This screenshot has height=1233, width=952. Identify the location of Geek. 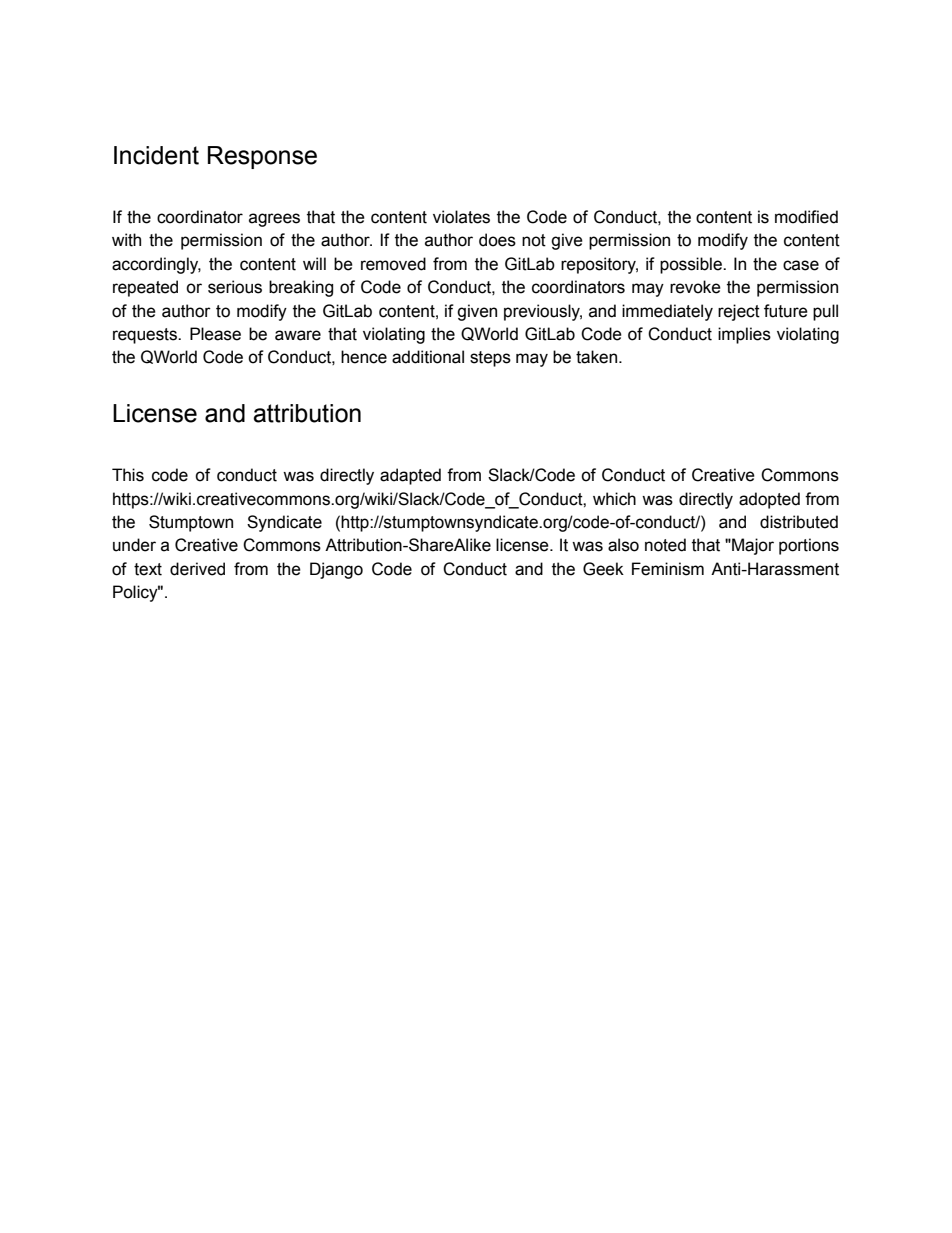
(603, 569).
